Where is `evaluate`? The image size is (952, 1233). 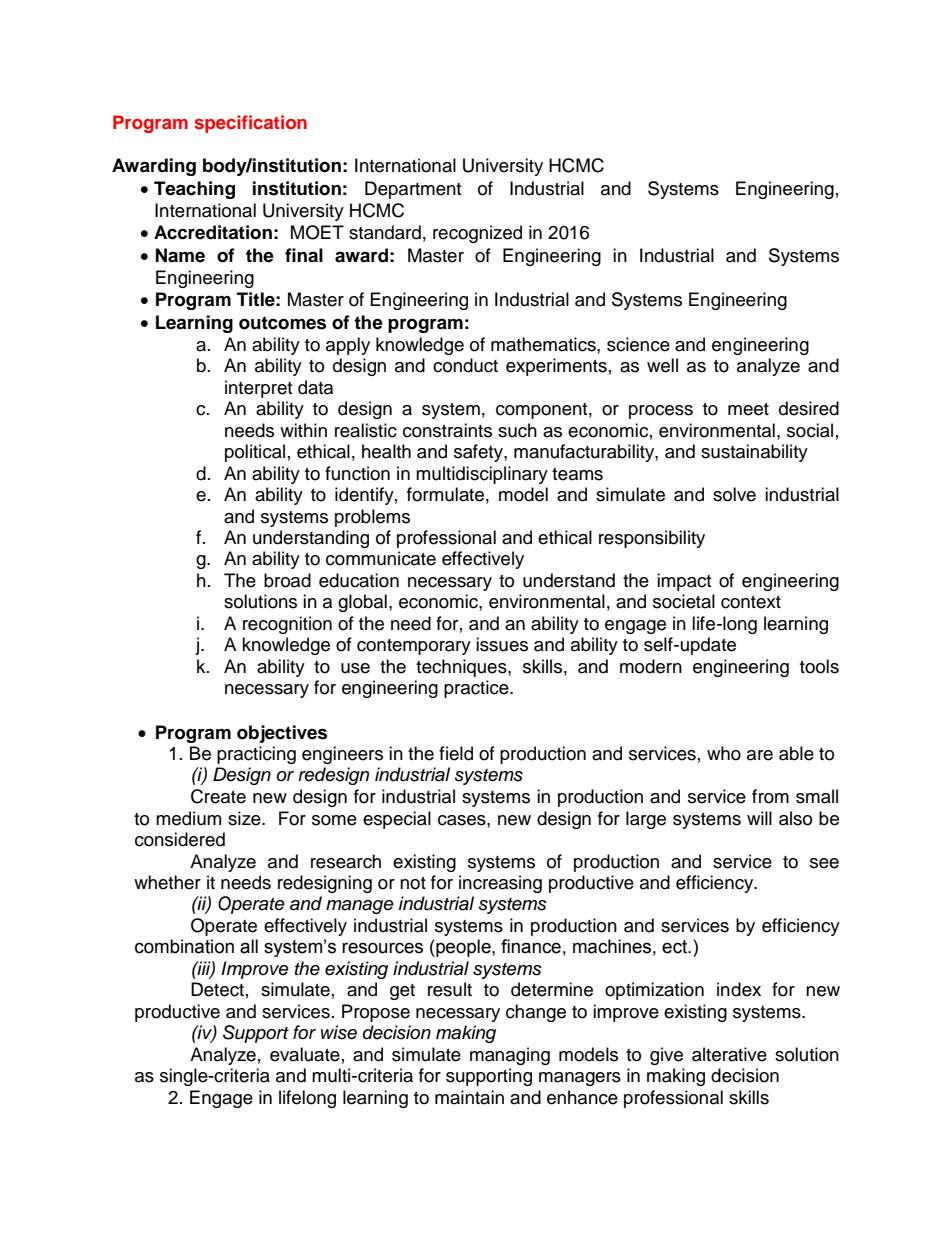 evaluate is located at coordinates (305, 1054).
